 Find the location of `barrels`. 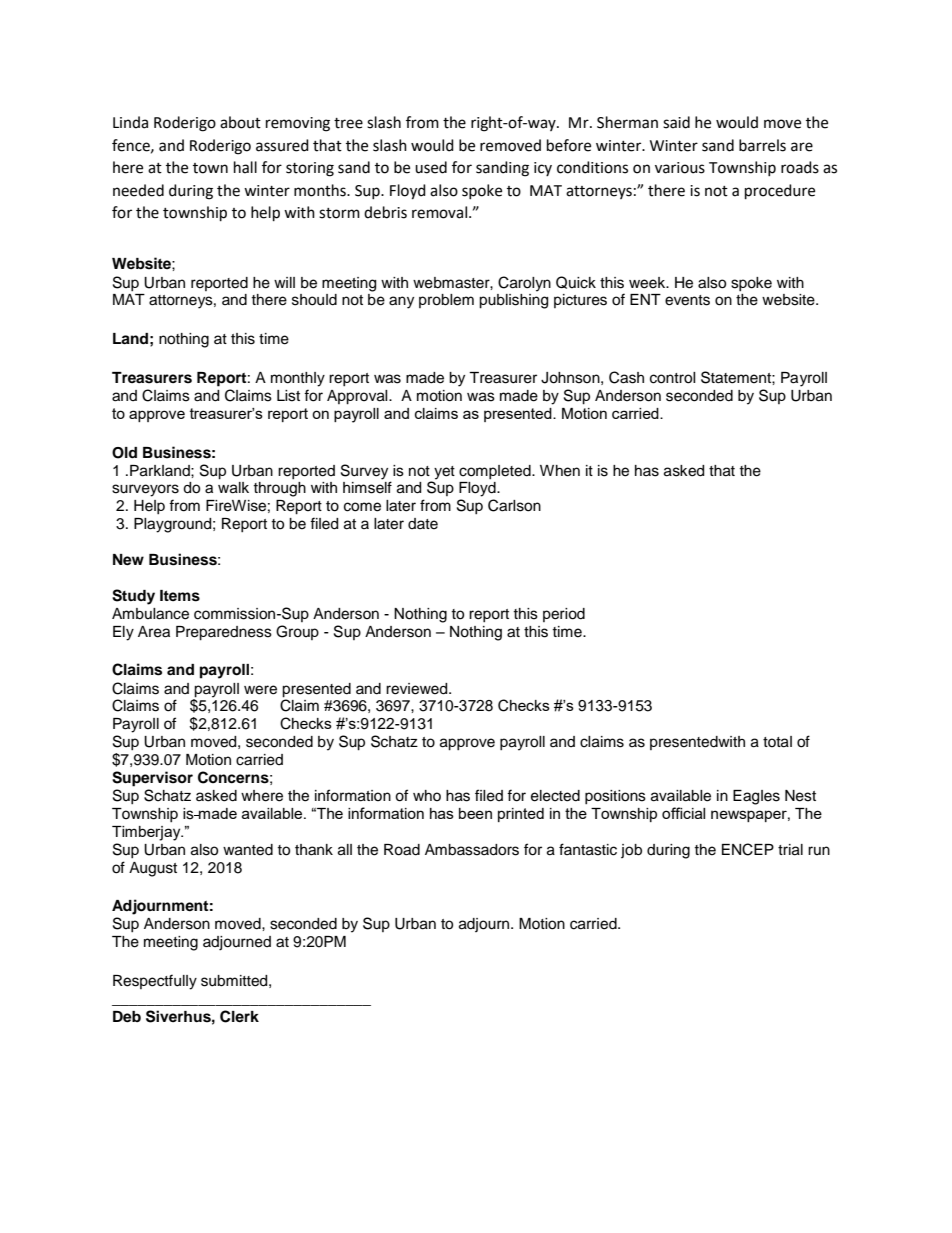

barrels is located at coordinates (762, 145).
